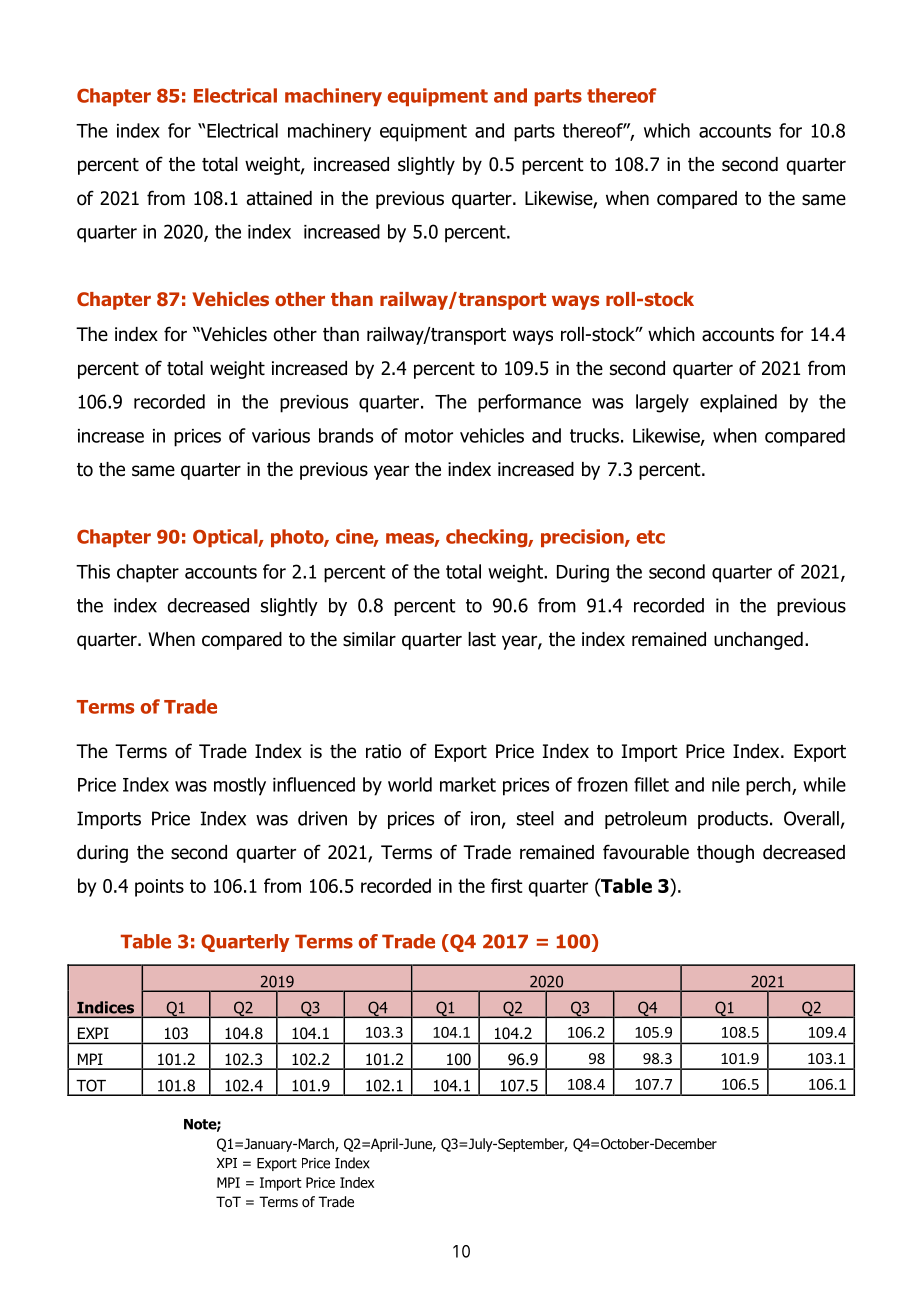 The height and width of the image is (1307, 924). I want to click on unchanged, so click(758, 641).
